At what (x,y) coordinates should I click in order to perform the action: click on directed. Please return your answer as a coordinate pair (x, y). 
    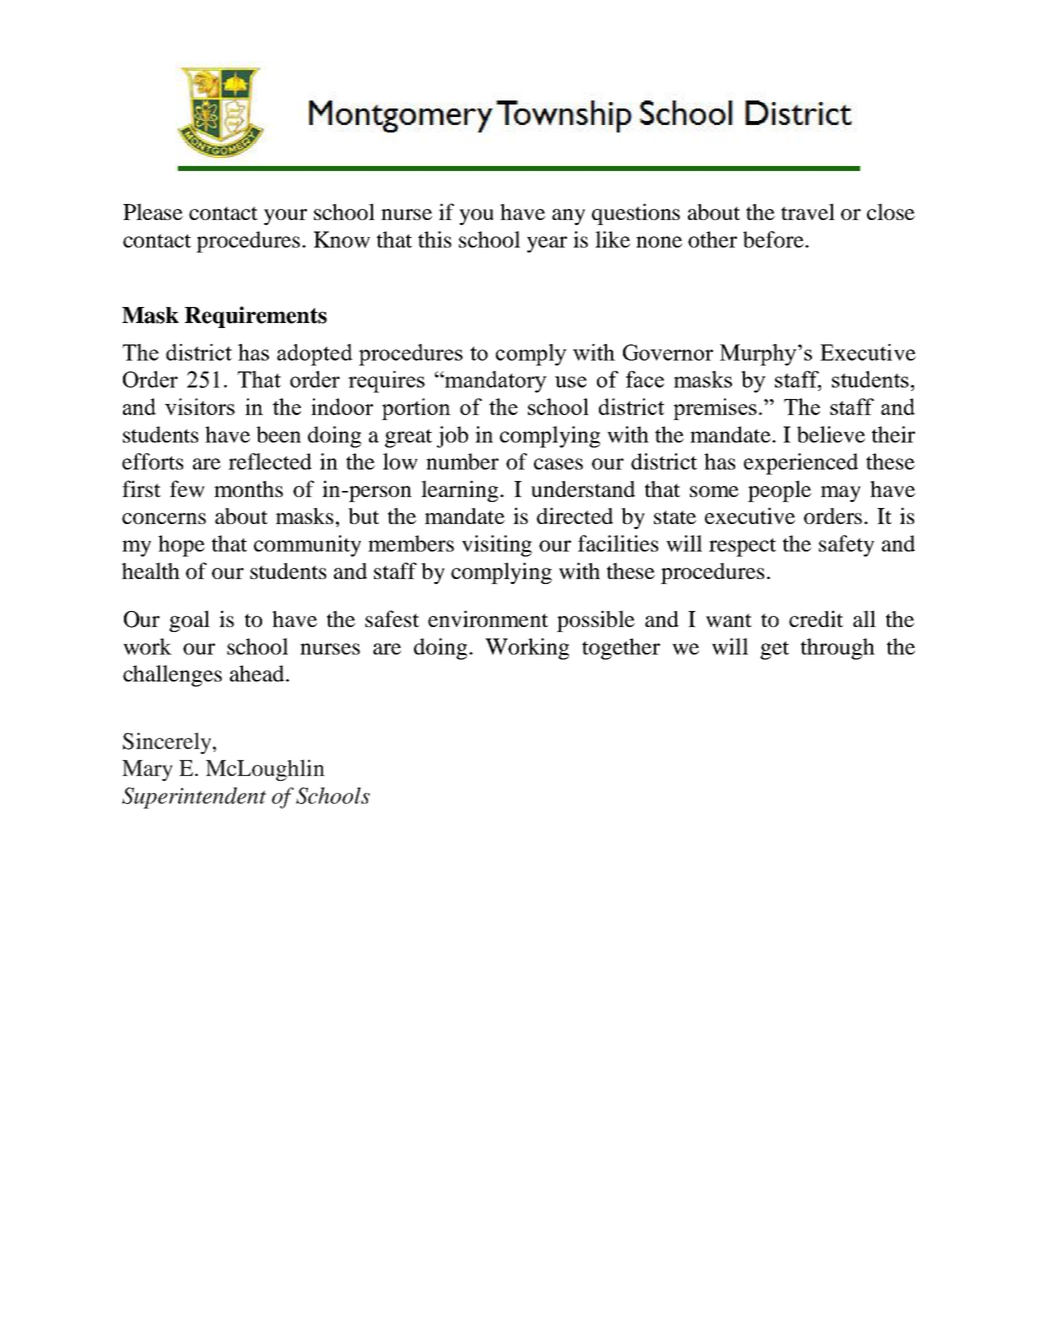
    Looking at the image, I should click on (575, 515).
